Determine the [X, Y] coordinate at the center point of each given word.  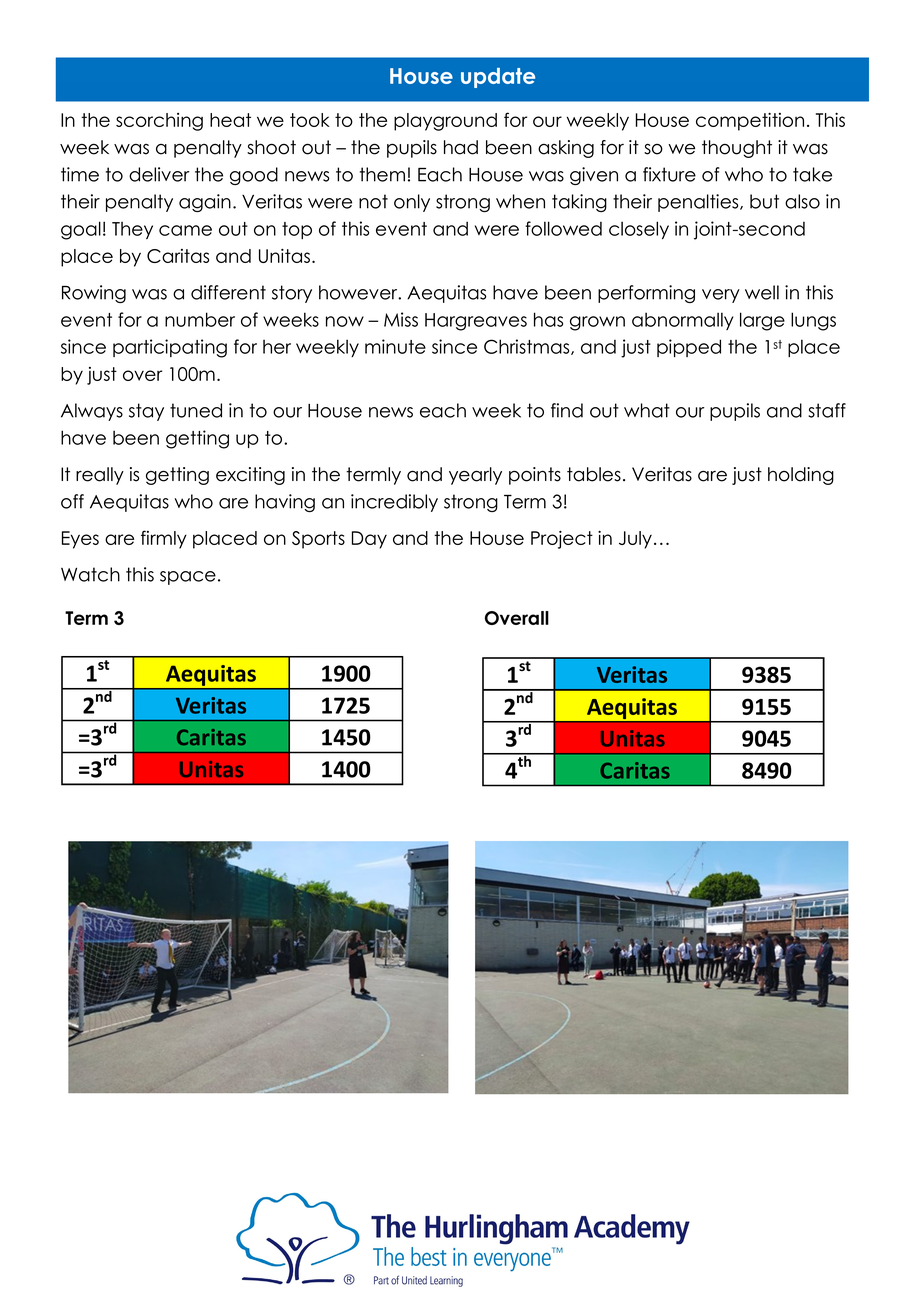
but [764, 201]
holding [801, 476]
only [412, 203]
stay [146, 412]
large [762, 321]
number [200, 319]
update [498, 78]
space [188, 578]
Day [369, 540]
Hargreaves [476, 322]
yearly [475, 476]
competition [750, 122]
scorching [159, 122]
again [205, 203]
